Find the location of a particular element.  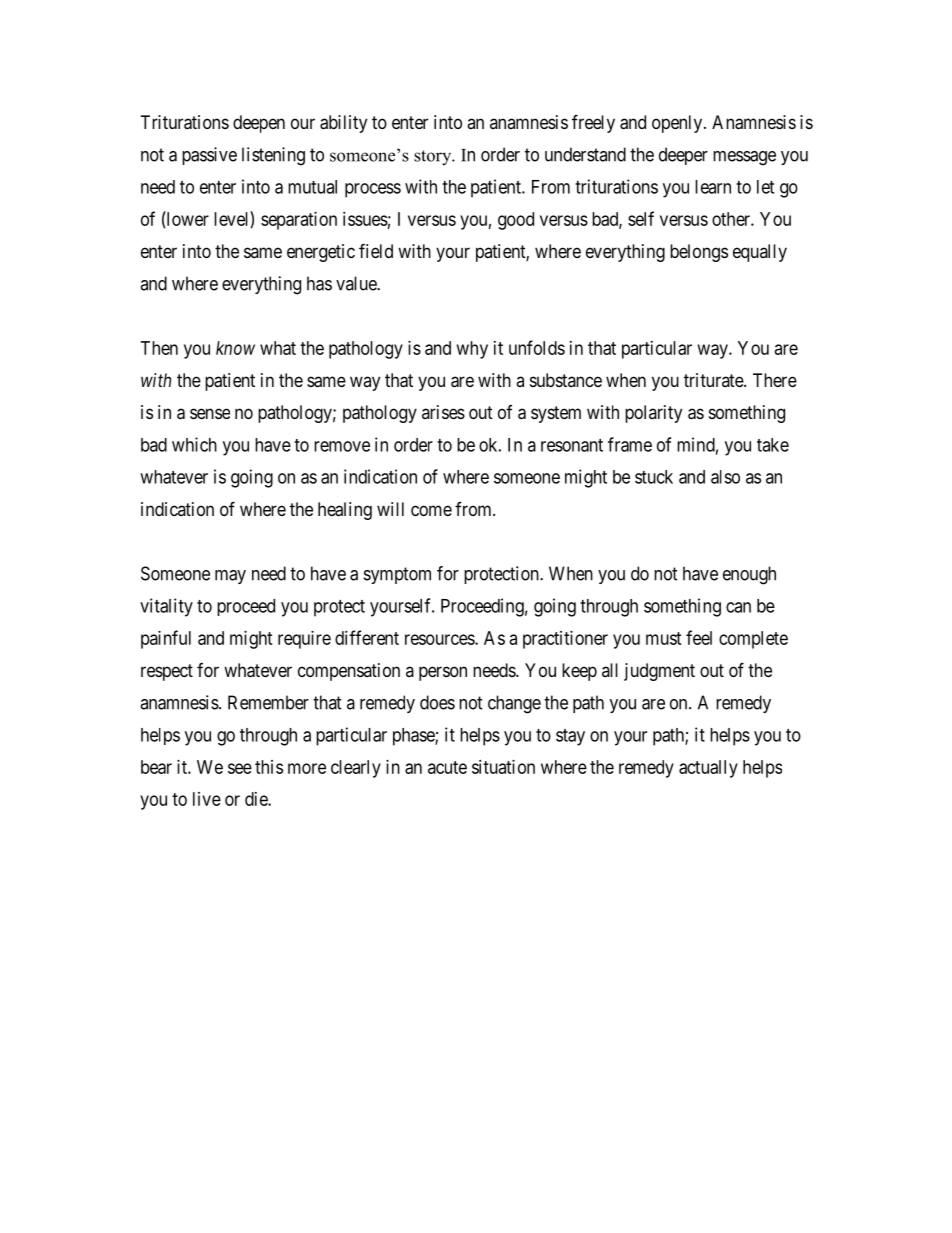

vitality is located at coordinates (166, 607).
